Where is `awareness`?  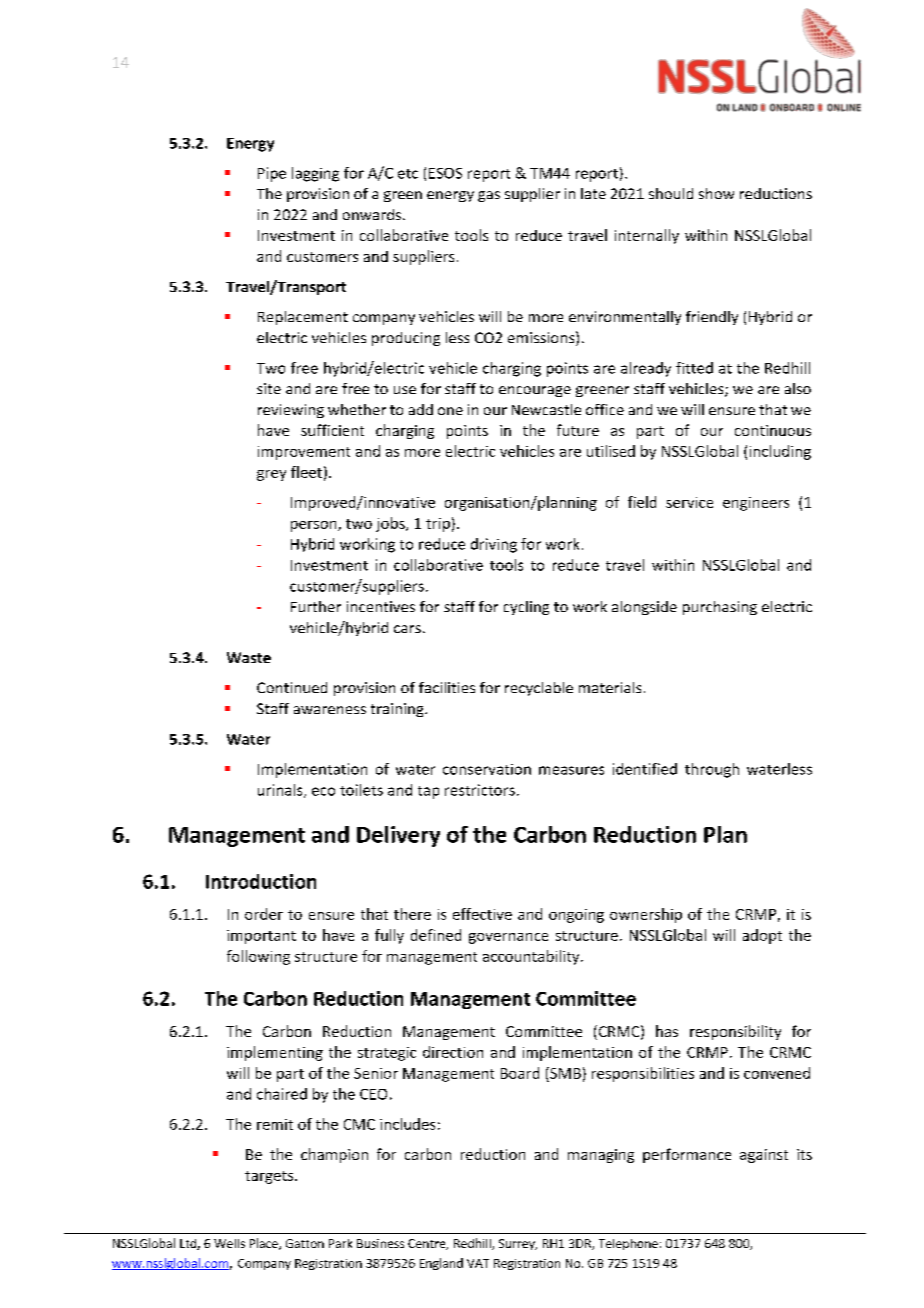
awareness is located at coordinates (330, 710).
